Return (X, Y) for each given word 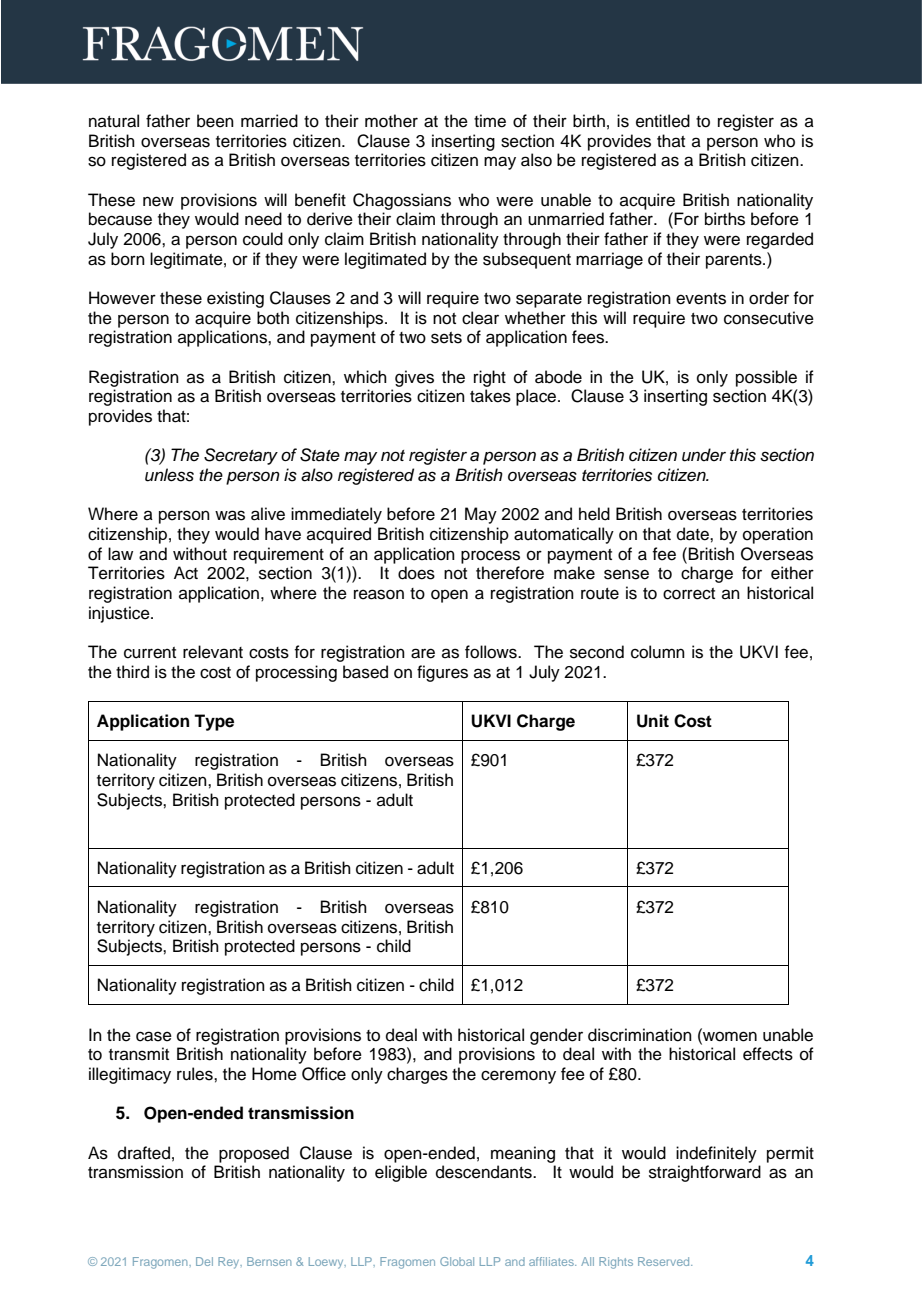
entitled (663, 121)
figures (442, 673)
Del (204, 1261)
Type (214, 722)
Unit (653, 721)
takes (490, 396)
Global (457, 1261)
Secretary (241, 456)
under (704, 455)
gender (556, 1036)
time (490, 121)
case (154, 1036)
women (729, 1035)
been (215, 121)
